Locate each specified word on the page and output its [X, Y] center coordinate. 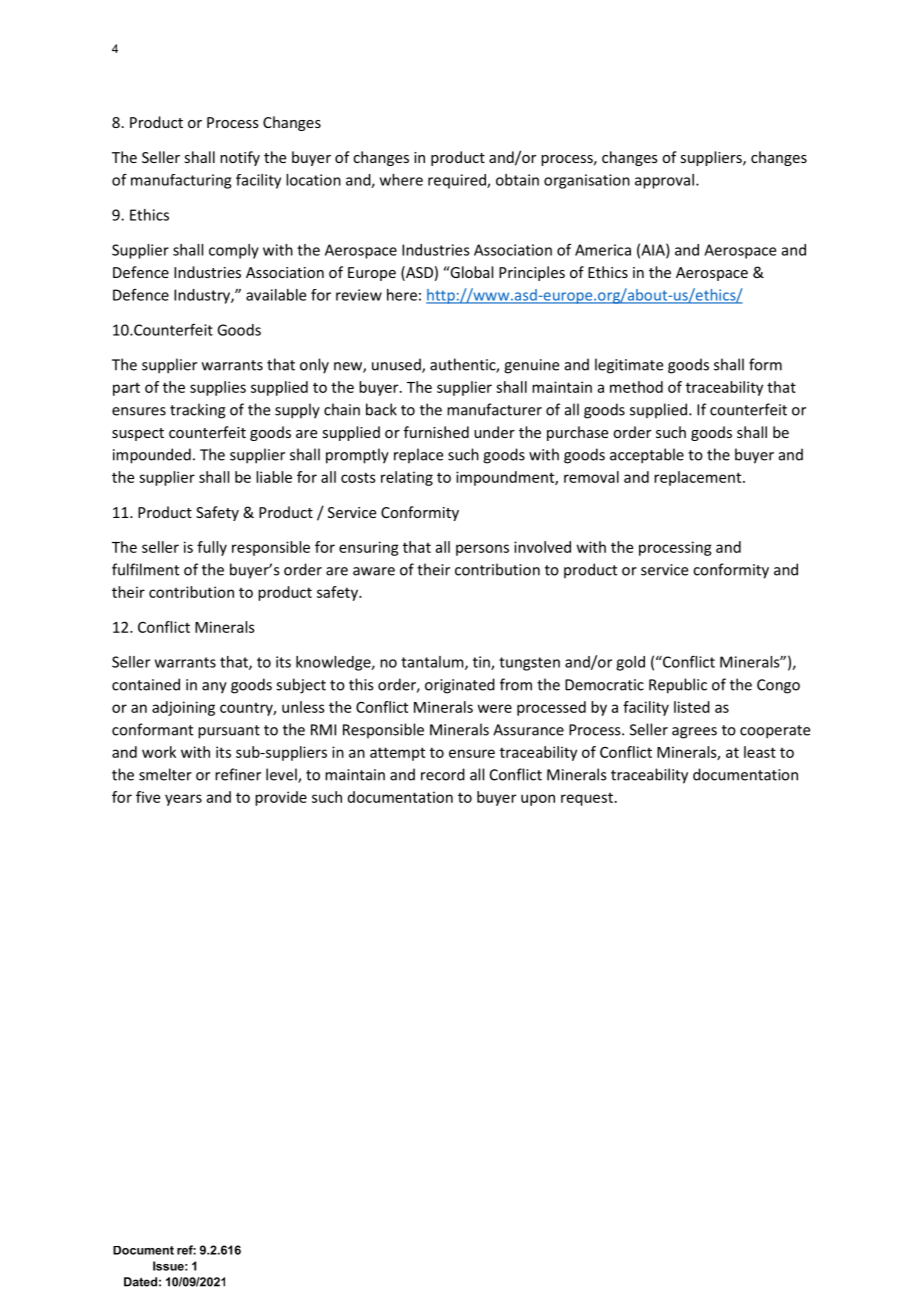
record [443, 774]
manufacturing [181, 181]
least [760, 752]
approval [664, 181]
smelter [165, 774]
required [458, 181]
